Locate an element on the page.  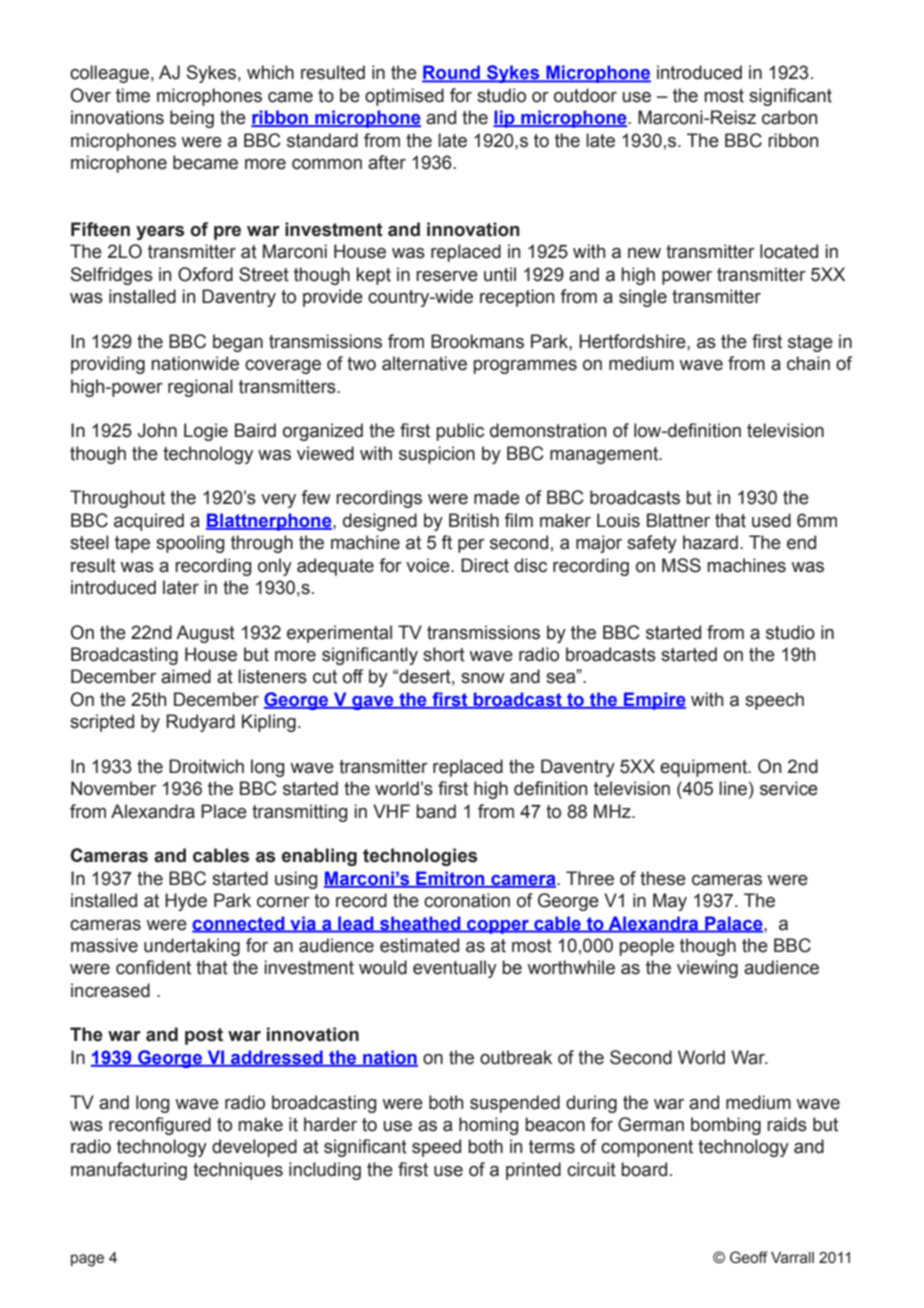
short is located at coordinates (444, 654).
